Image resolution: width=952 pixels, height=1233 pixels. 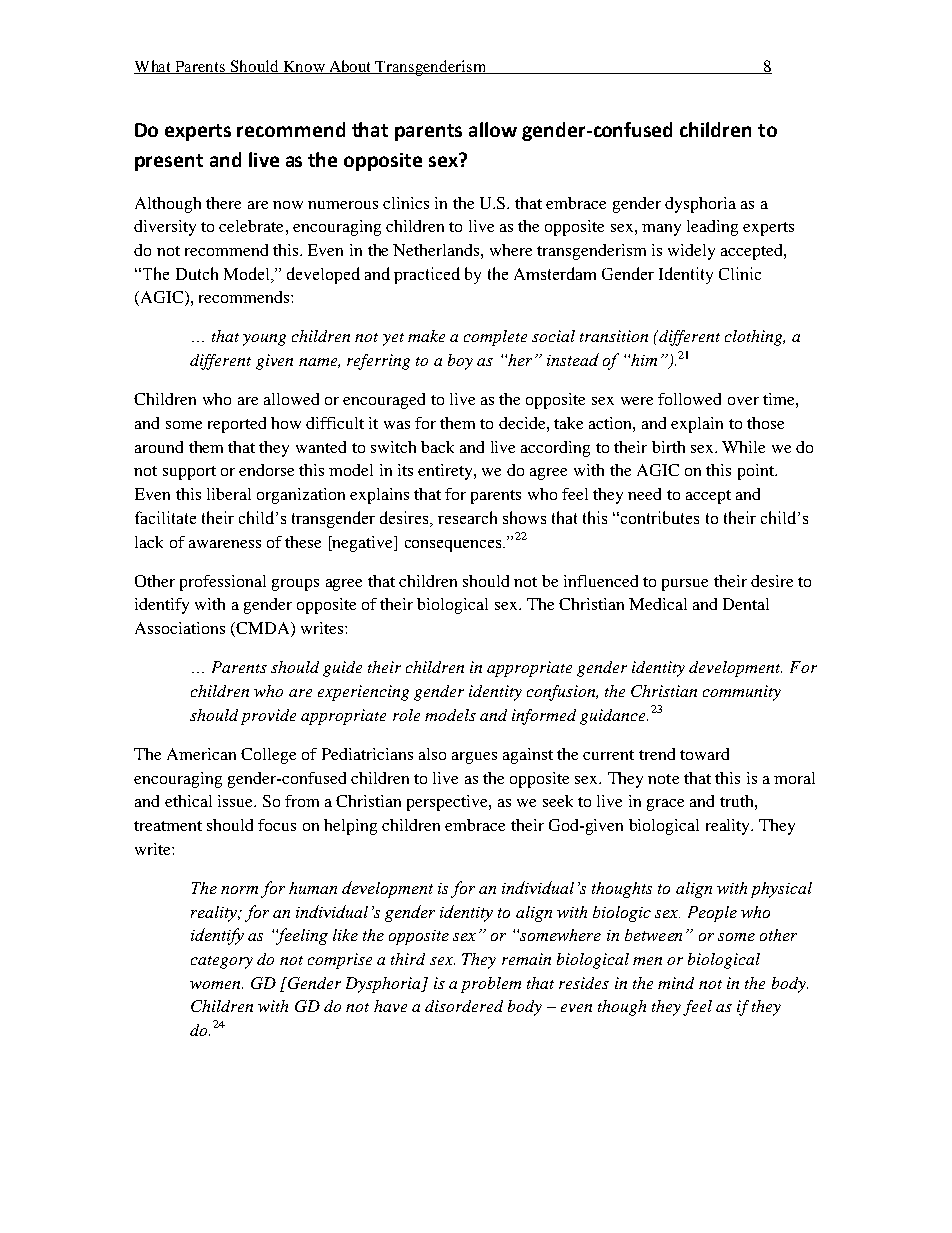 What do you see at coordinates (712, 228) in the page?
I see `leading` at bounding box center [712, 228].
